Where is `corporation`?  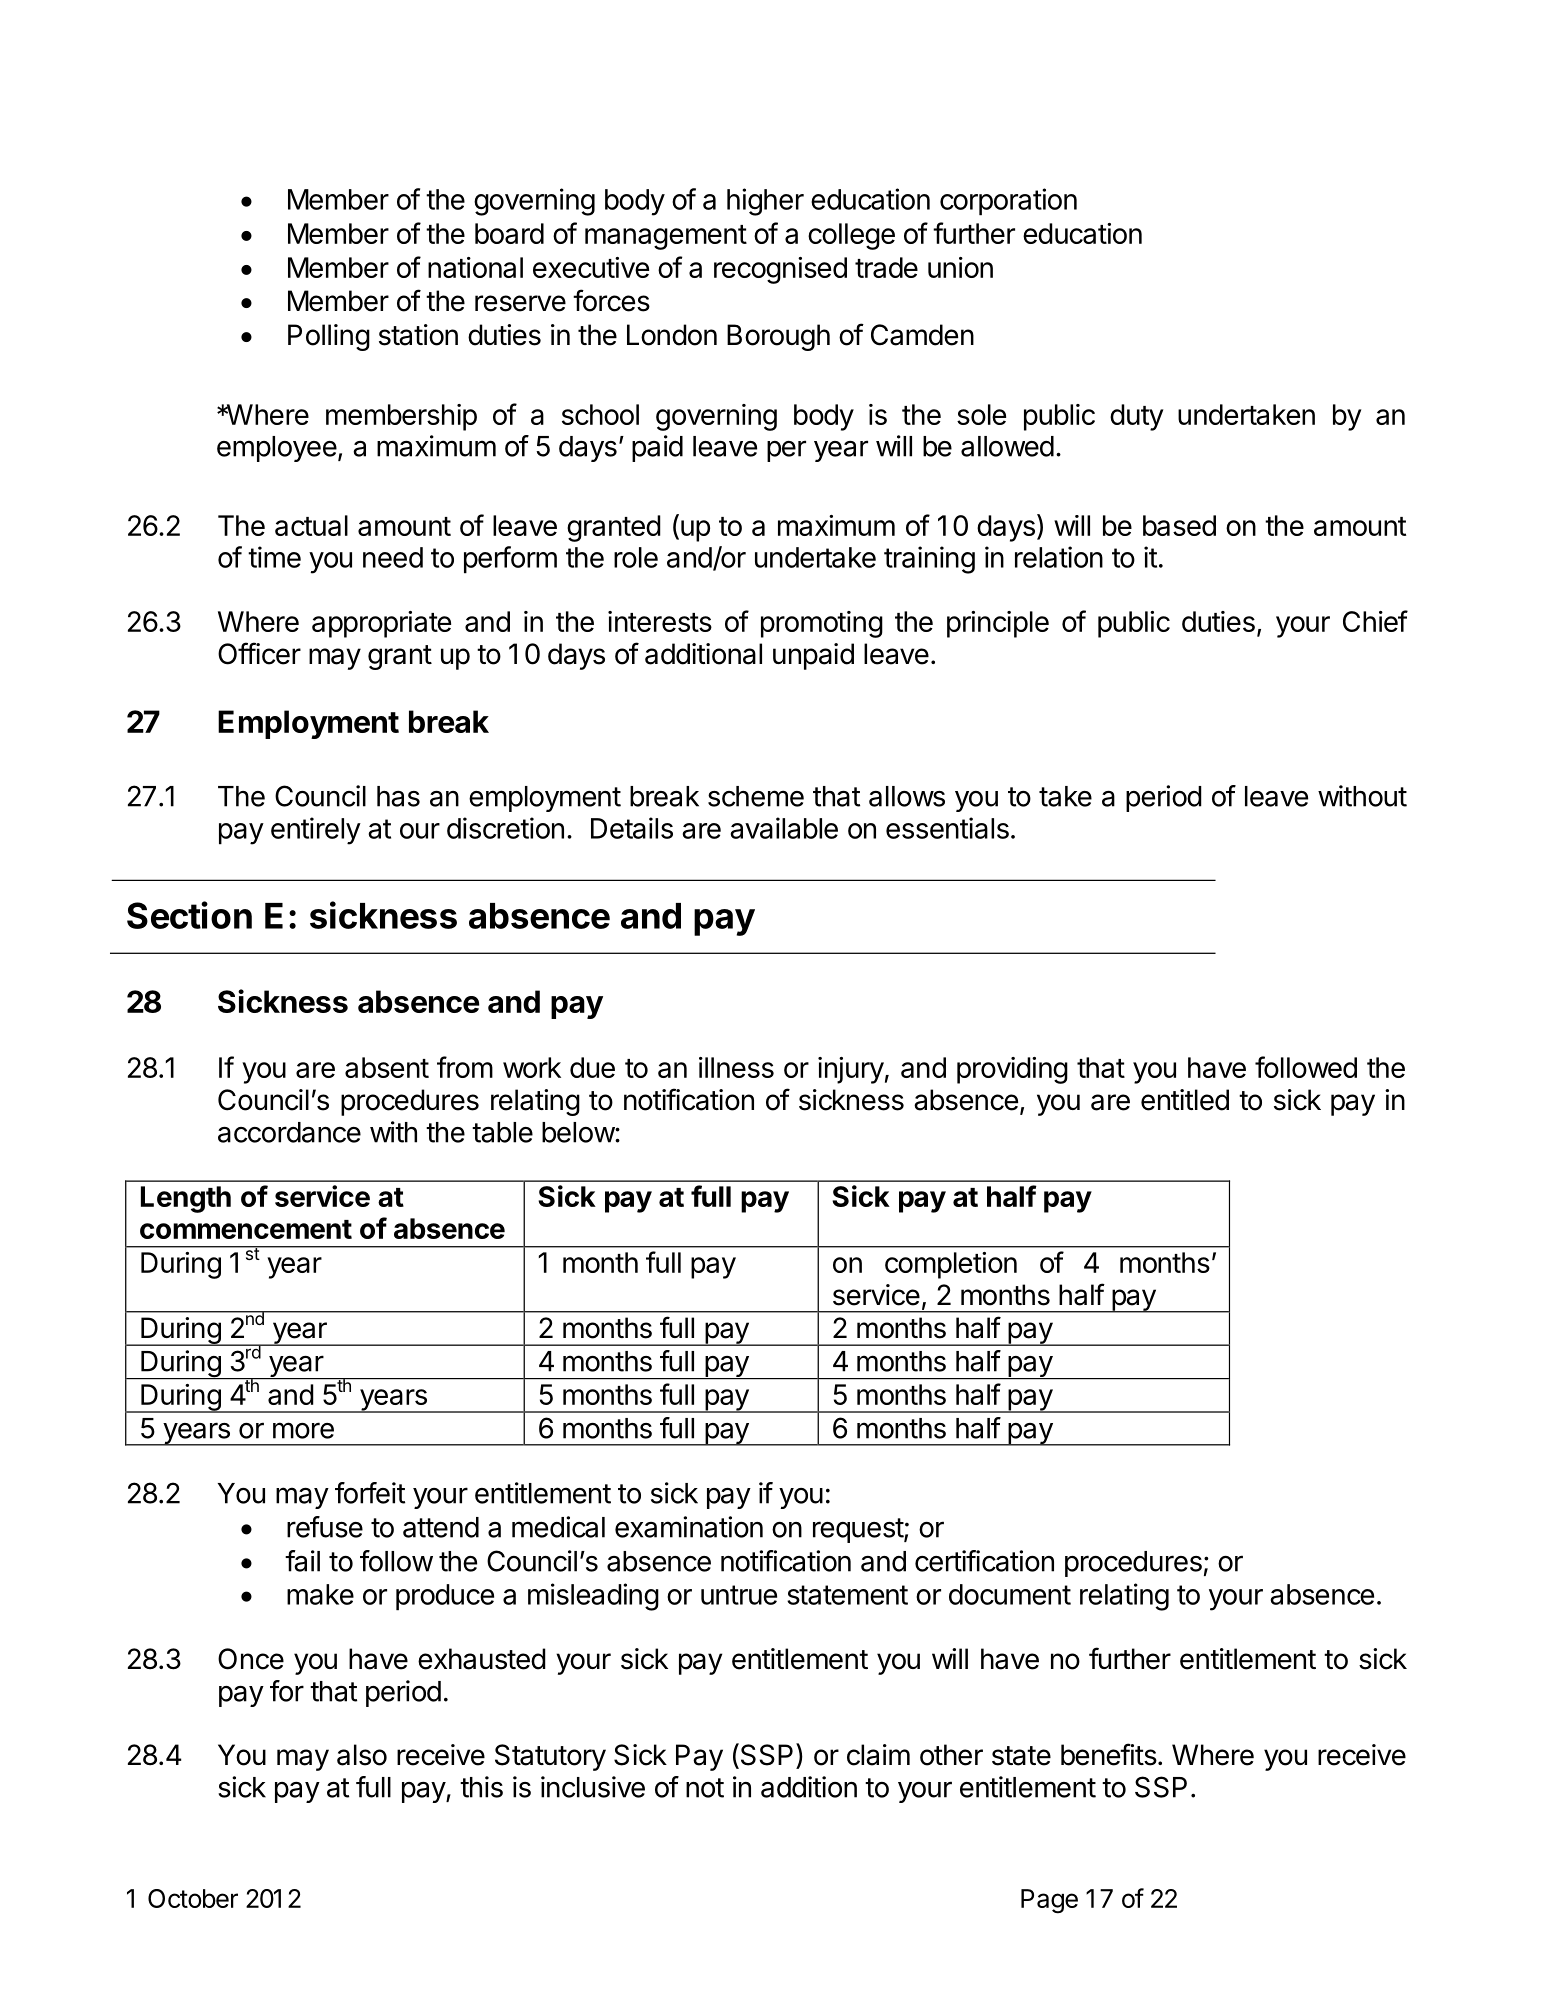
corporation is located at coordinates (1008, 202).
